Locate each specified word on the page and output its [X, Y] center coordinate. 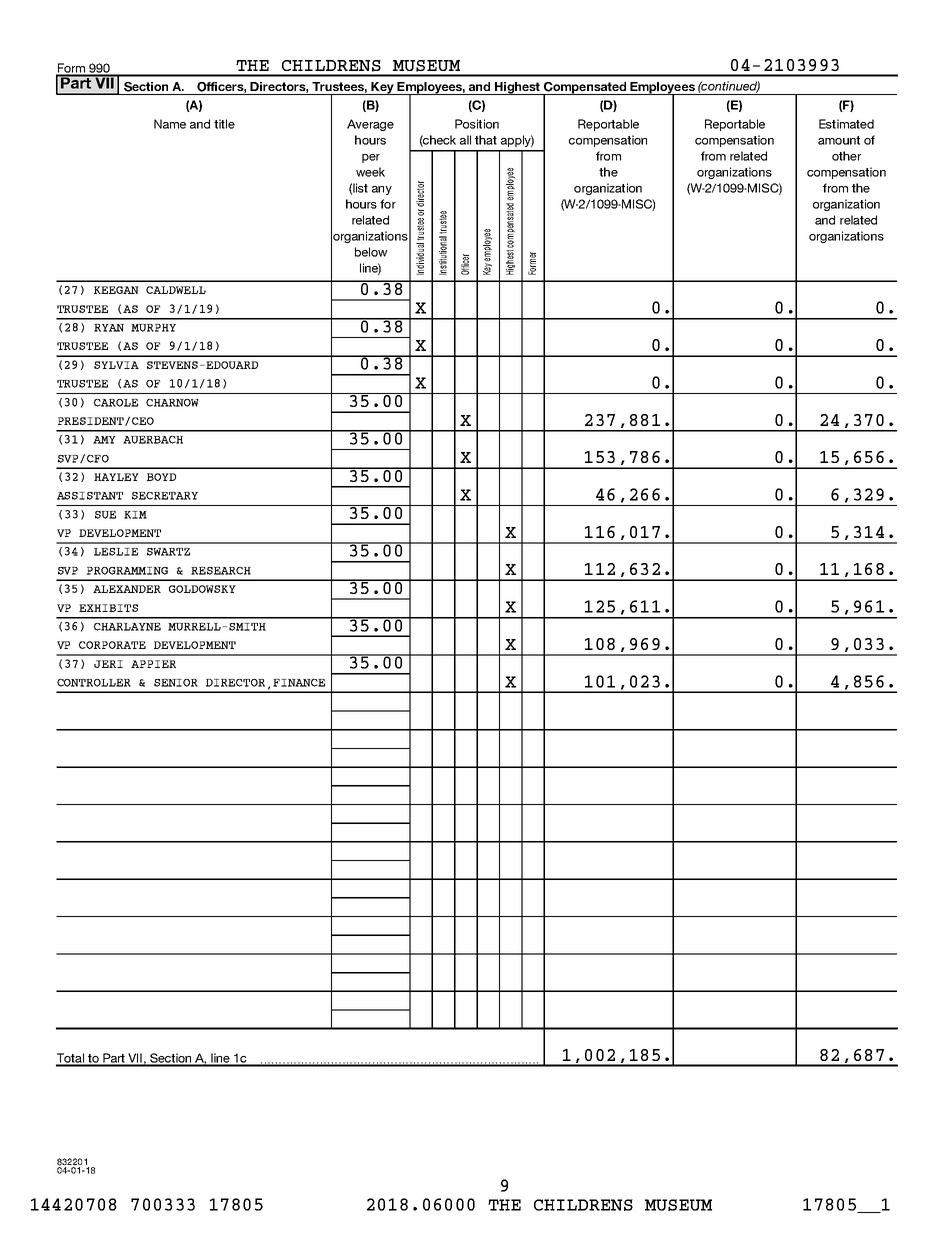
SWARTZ [168, 552]
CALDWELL [176, 290]
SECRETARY [165, 496]
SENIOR [176, 683]
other [846, 156]
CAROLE [116, 403]
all [465, 140]
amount [839, 140]
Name [170, 124]
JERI [108, 664]
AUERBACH [153, 440]
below [371, 252]
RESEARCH [221, 571]
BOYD [161, 477]
